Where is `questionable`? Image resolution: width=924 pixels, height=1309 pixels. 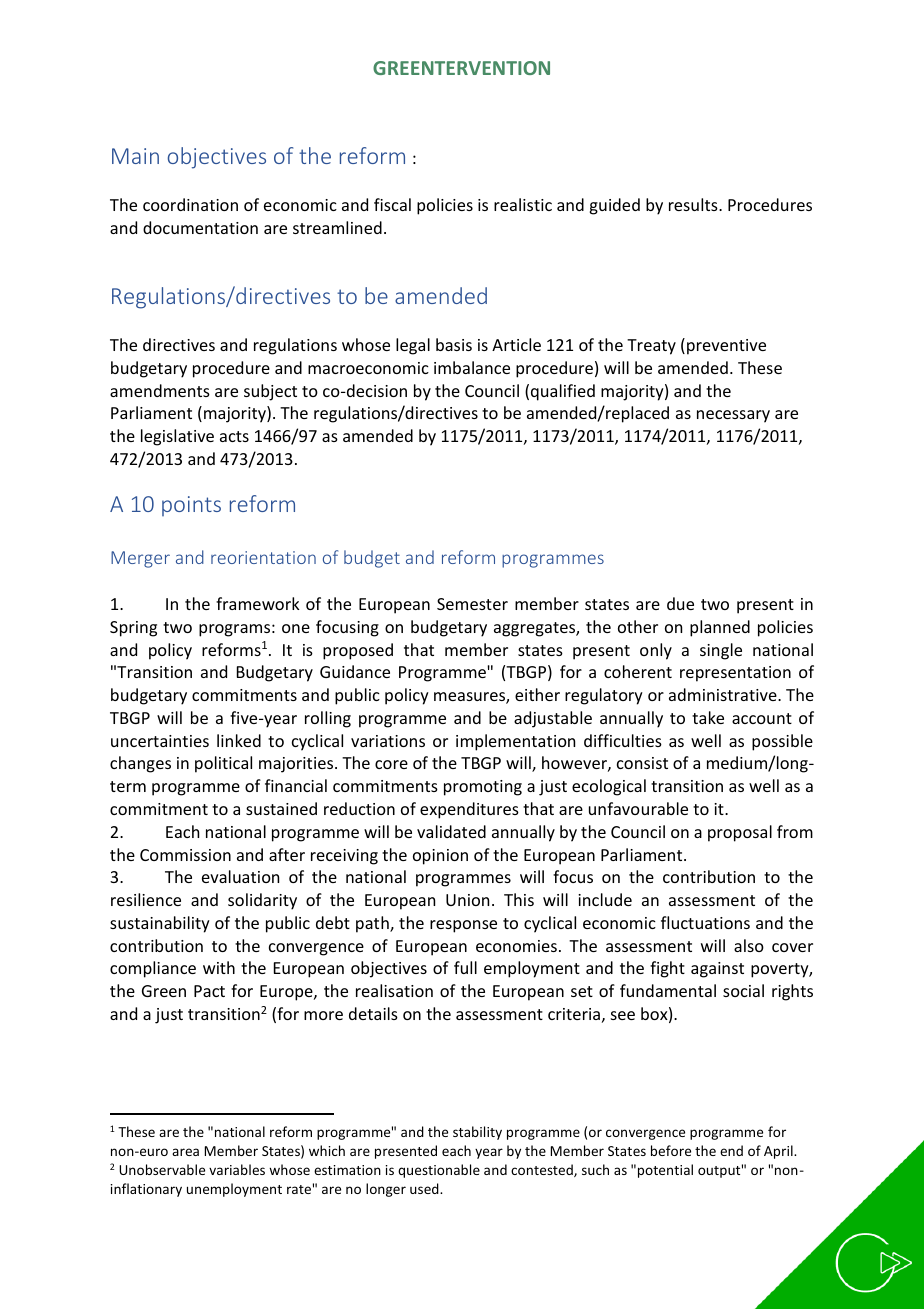
questionable is located at coordinates (439, 1171).
